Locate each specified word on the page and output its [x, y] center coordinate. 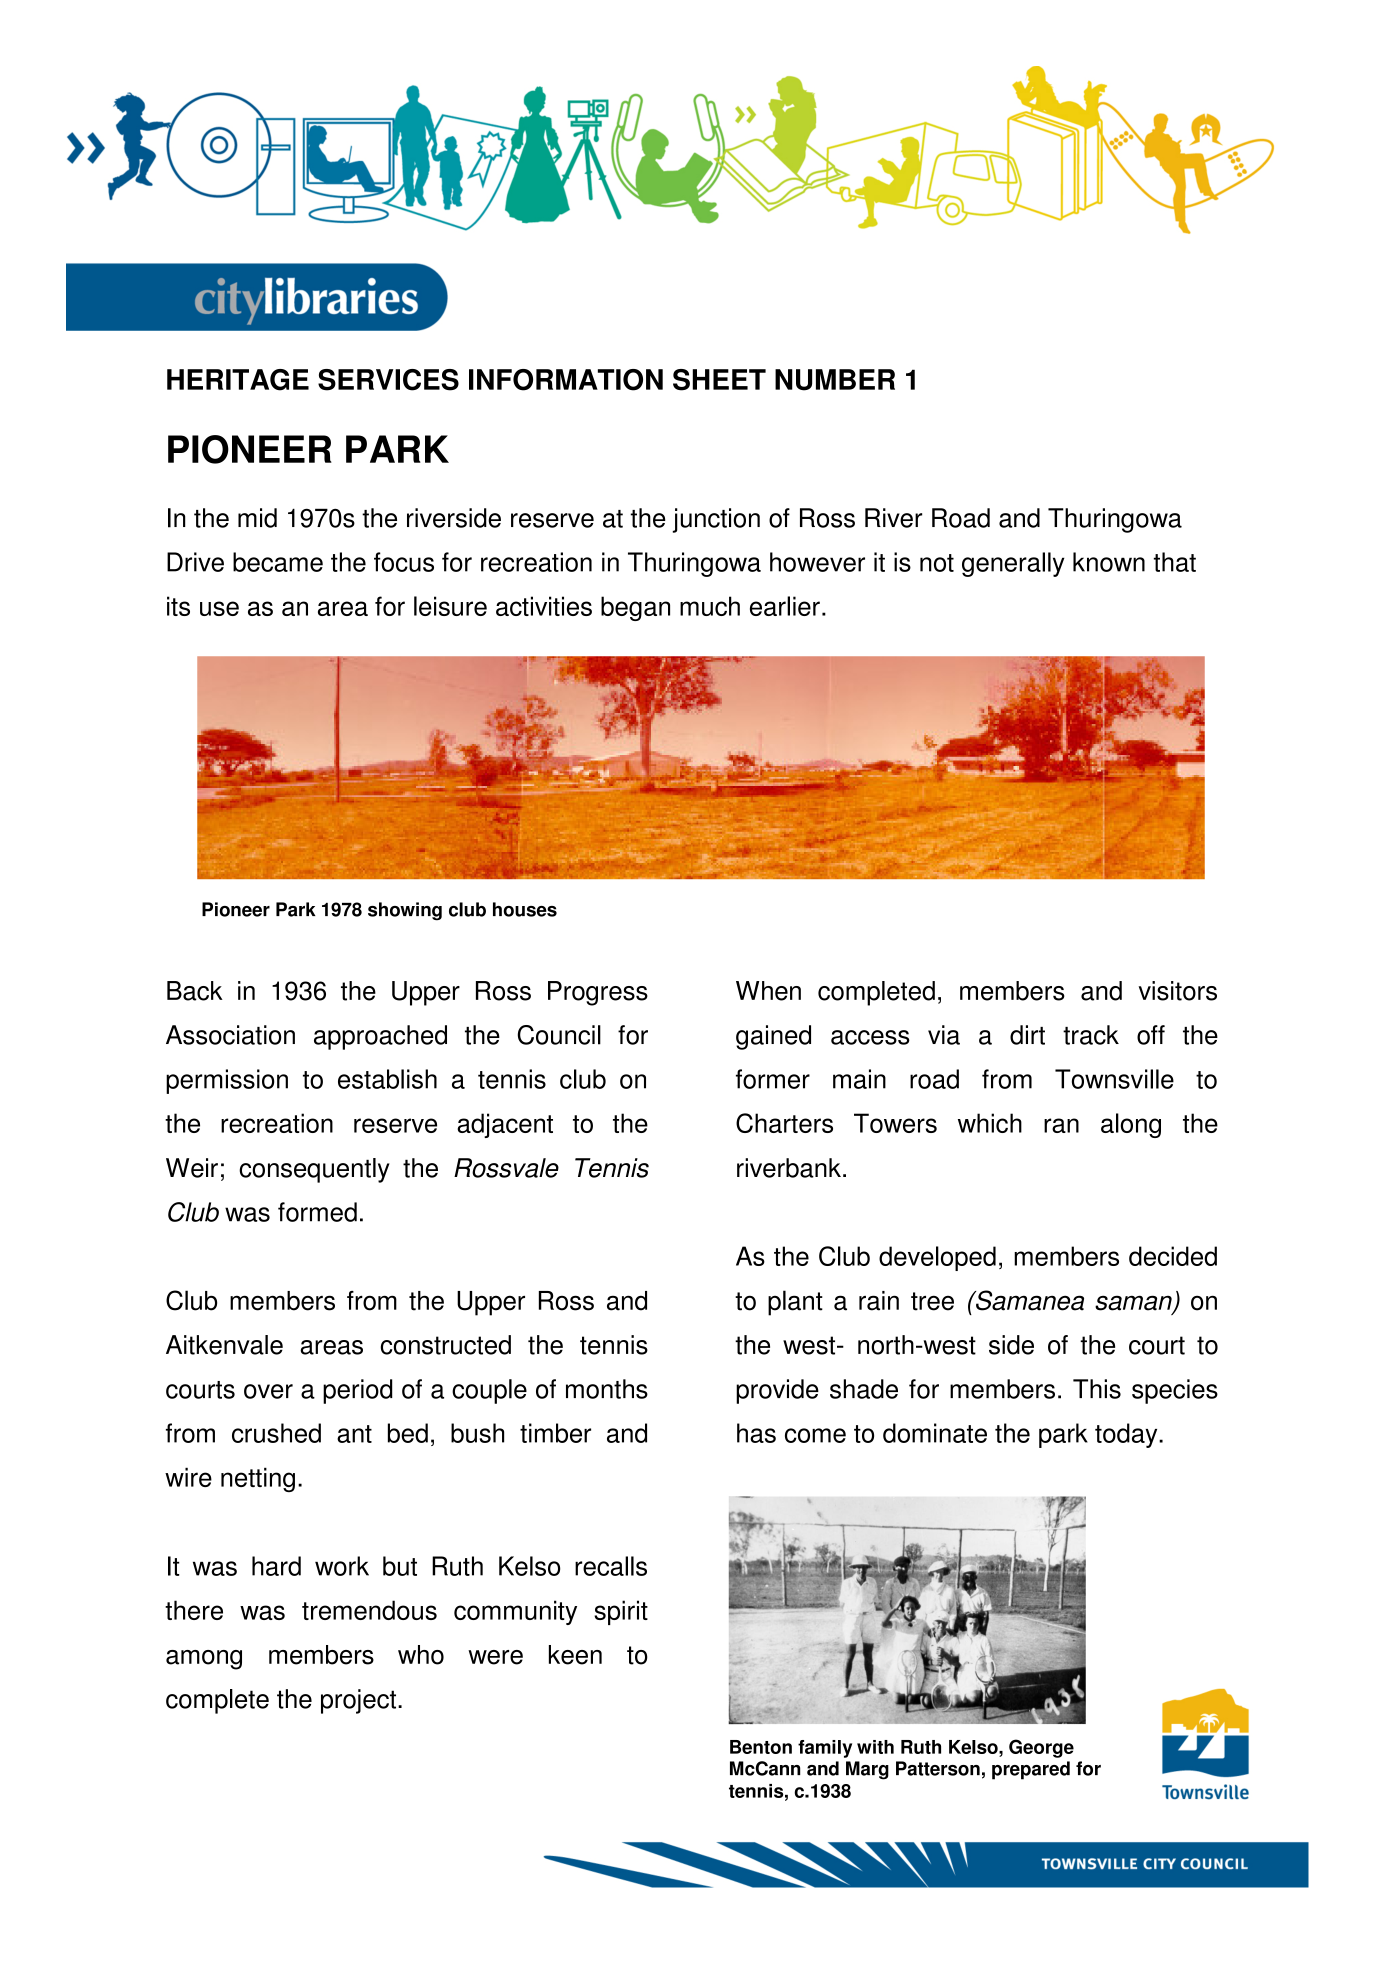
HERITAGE [238, 380]
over [268, 1391]
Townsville [1114, 1079]
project [360, 1701]
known [1109, 562]
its [178, 606]
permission [227, 1081]
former [773, 1079]
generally [1013, 564]
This [1097, 1389]
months [607, 1389]
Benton [761, 1747]
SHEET [719, 380]
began [635, 608]
